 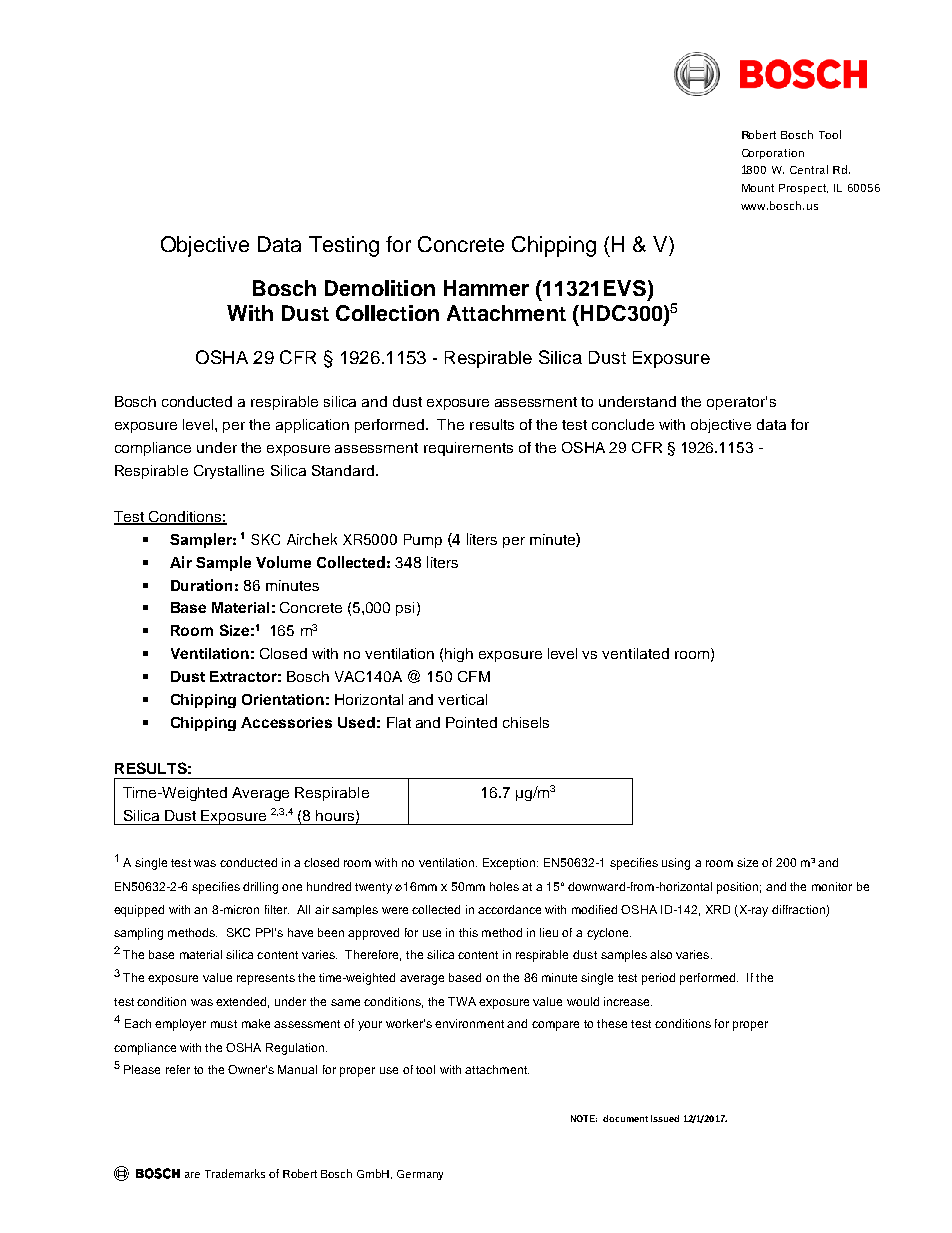 I want to click on Demolition, so click(x=380, y=288).
